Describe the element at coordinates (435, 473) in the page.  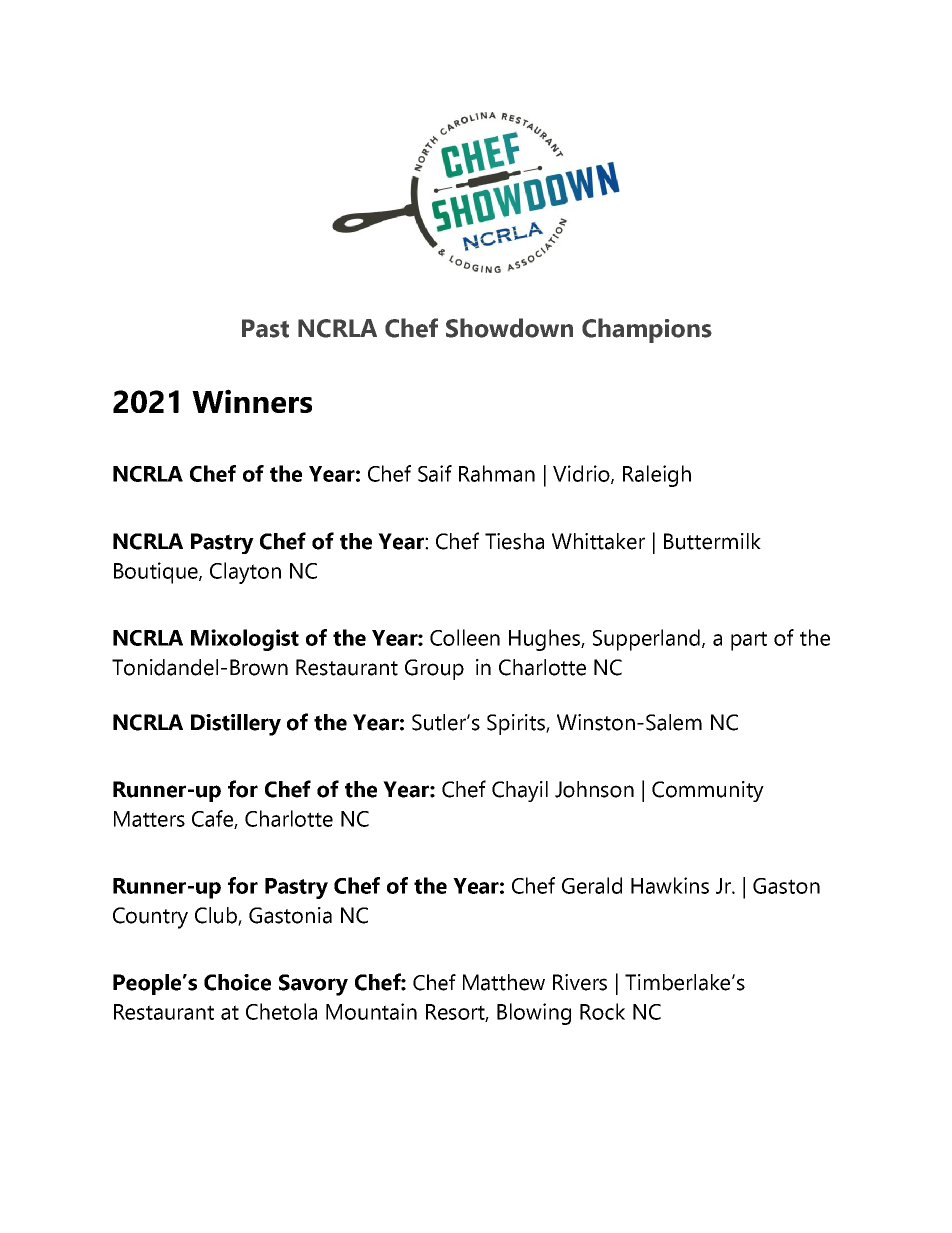
I see `Saif` at that location.
